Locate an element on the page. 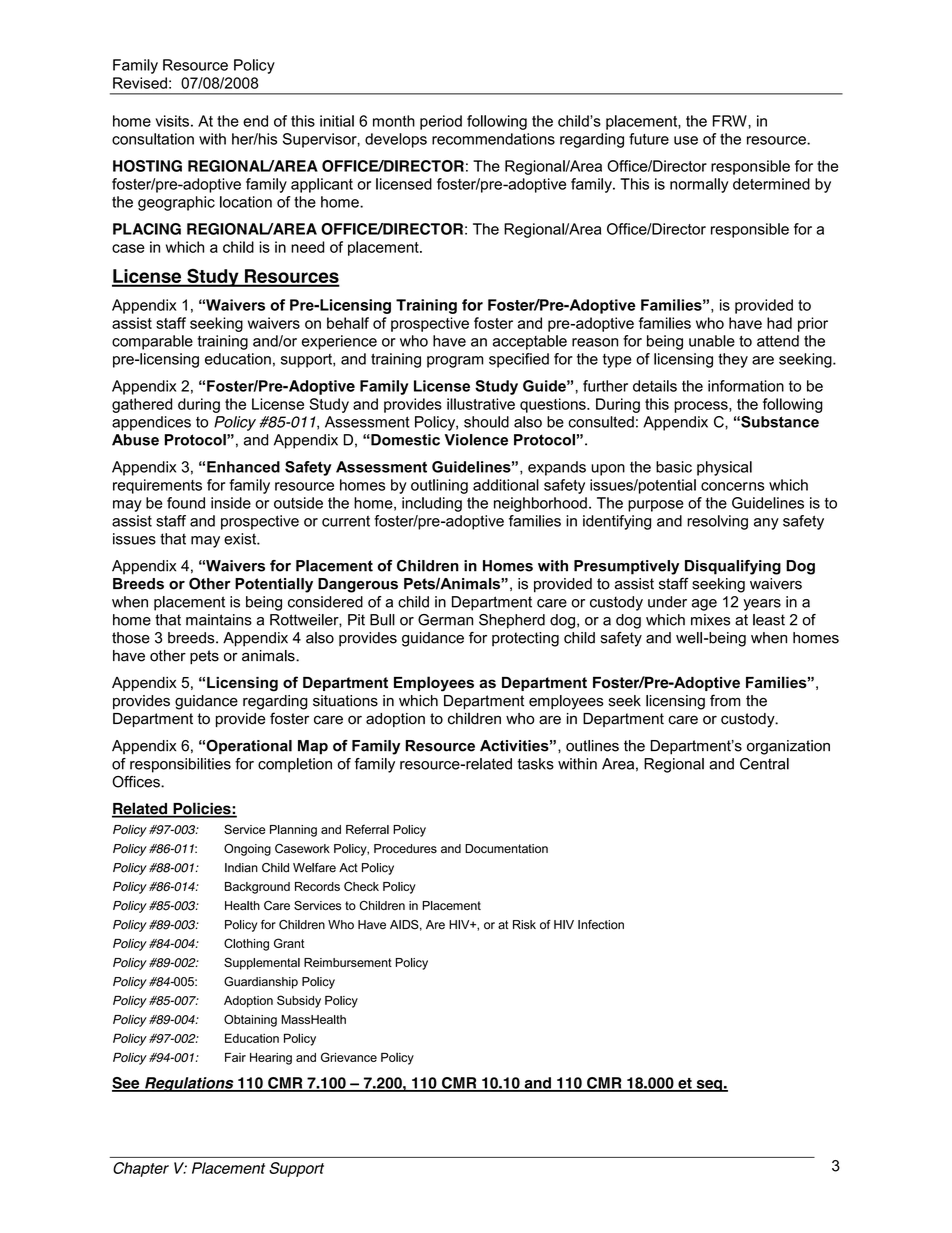 The width and height of the document is (952, 1233). future is located at coordinates (649, 139).
